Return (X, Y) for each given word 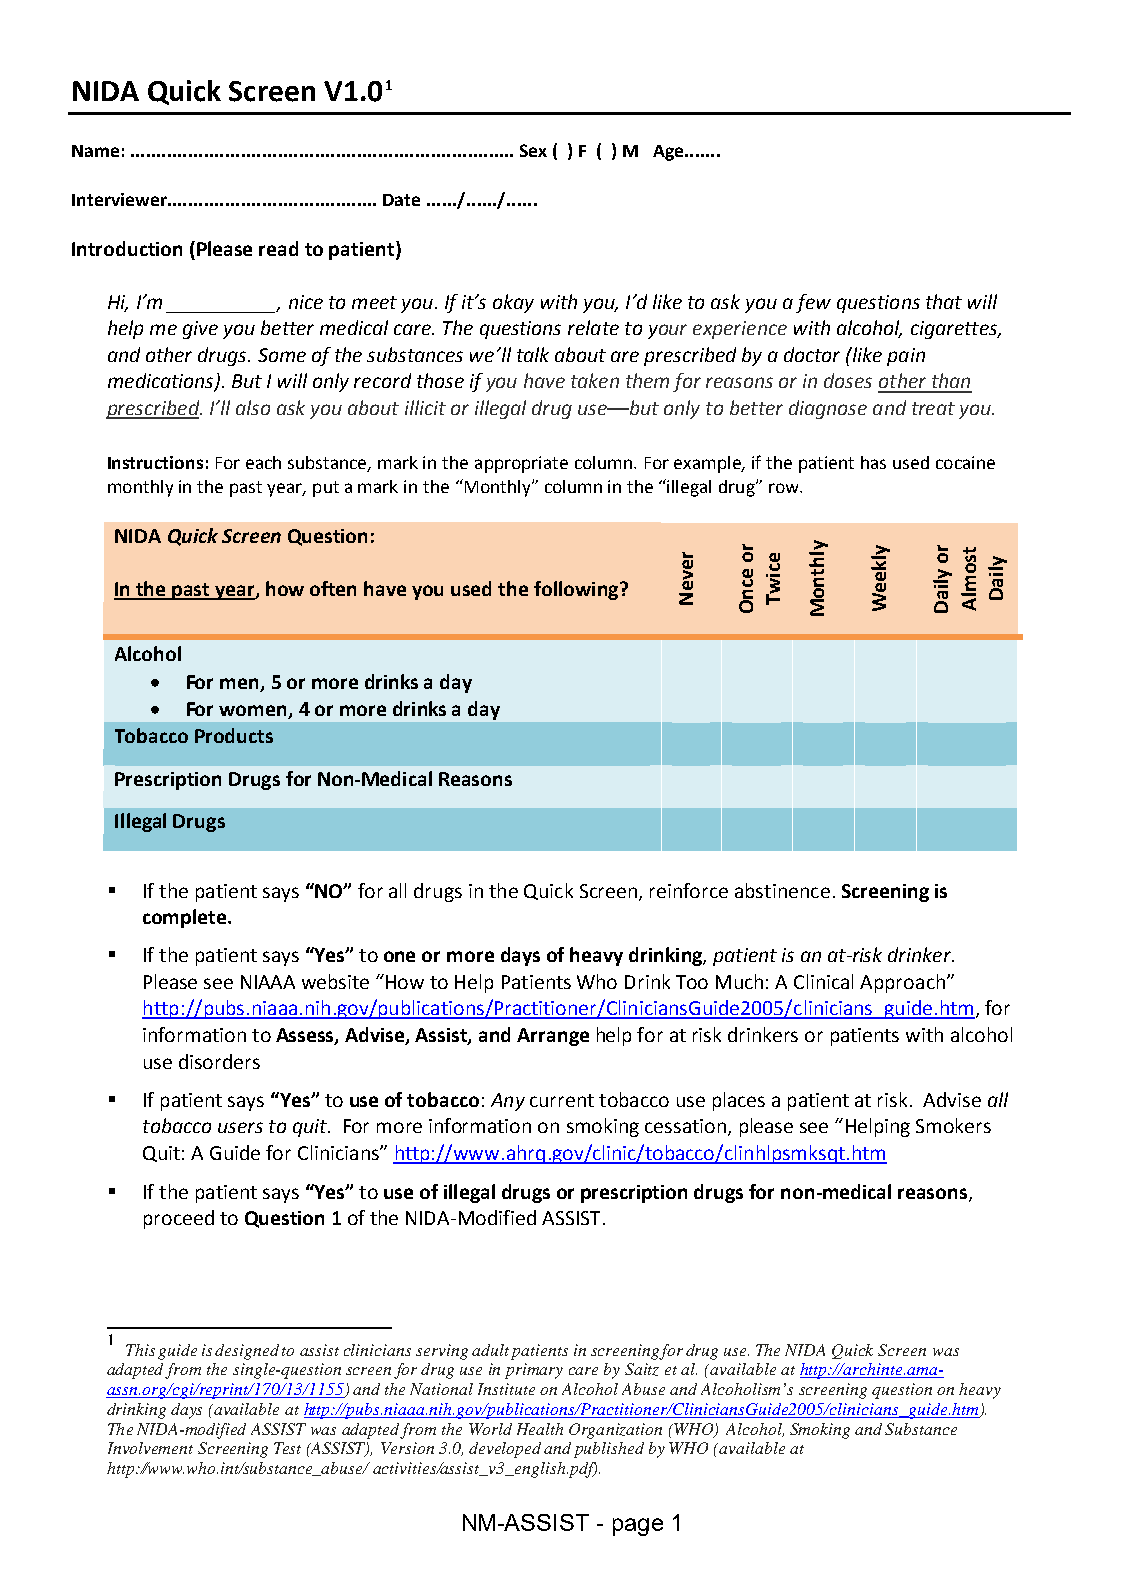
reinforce (689, 890)
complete (186, 918)
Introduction (127, 248)
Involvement (150, 1448)
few (813, 303)
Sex (533, 150)
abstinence (782, 890)
